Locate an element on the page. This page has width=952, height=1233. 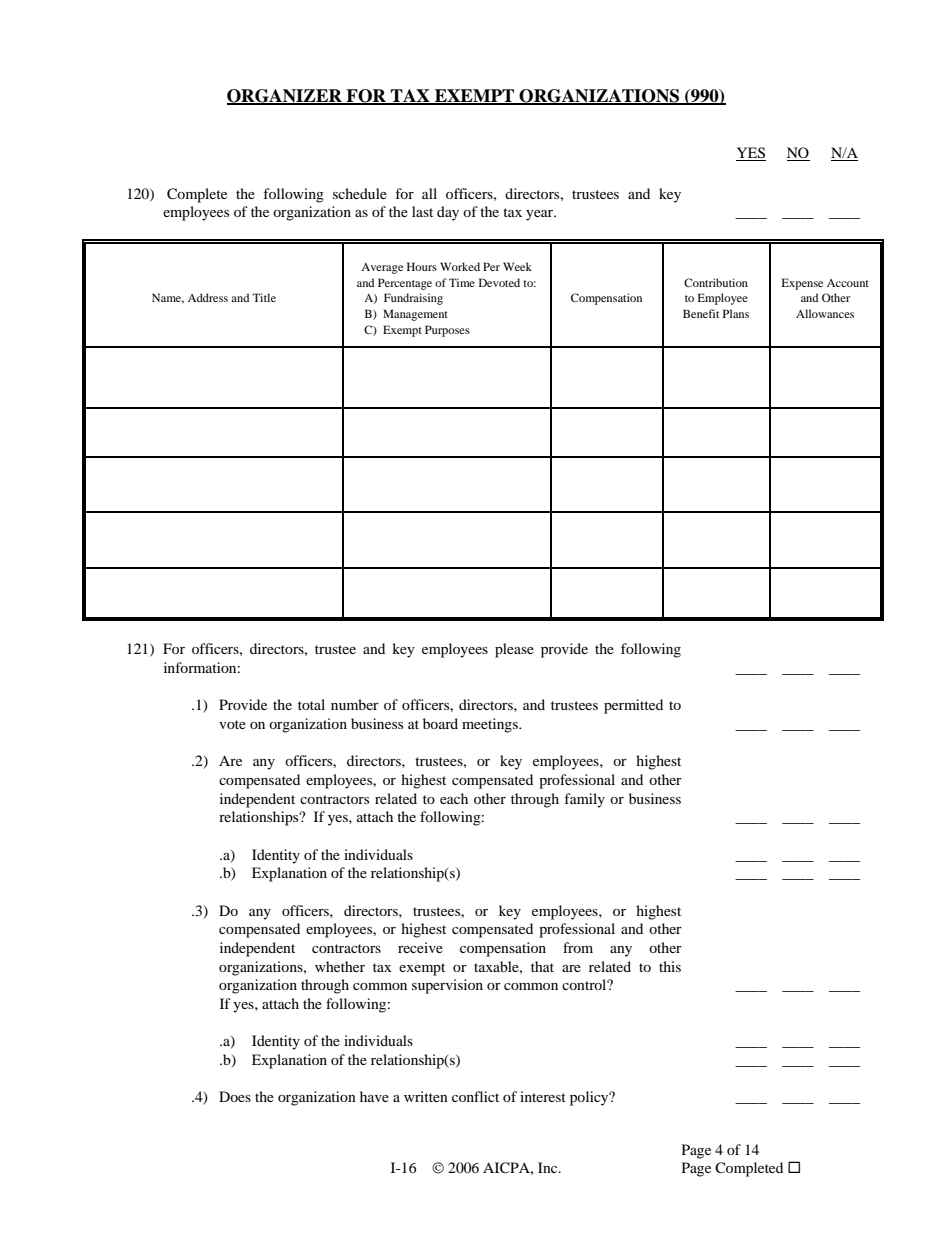
total is located at coordinates (311, 704).
